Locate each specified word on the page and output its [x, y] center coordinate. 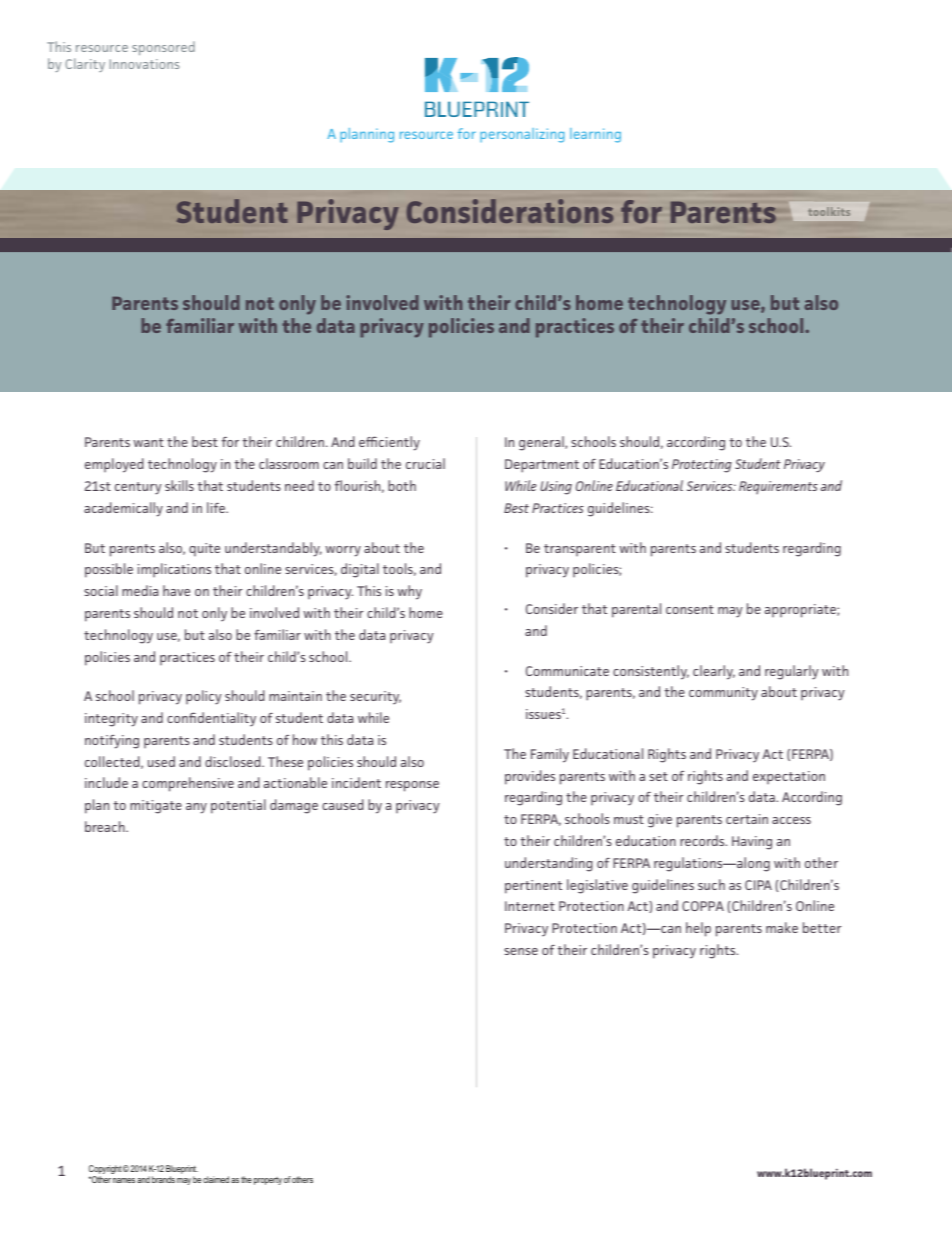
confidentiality [211, 719]
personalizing [522, 135]
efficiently [389, 443]
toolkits [829, 211]
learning [595, 135]
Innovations [144, 64]
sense [521, 951]
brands [163, 1179]
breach [106, 826]
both [402, 485]
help [698, 929]
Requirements [778, 487]
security [375, 698]
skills [179, 485]
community [723, 694]
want [148, 442]
